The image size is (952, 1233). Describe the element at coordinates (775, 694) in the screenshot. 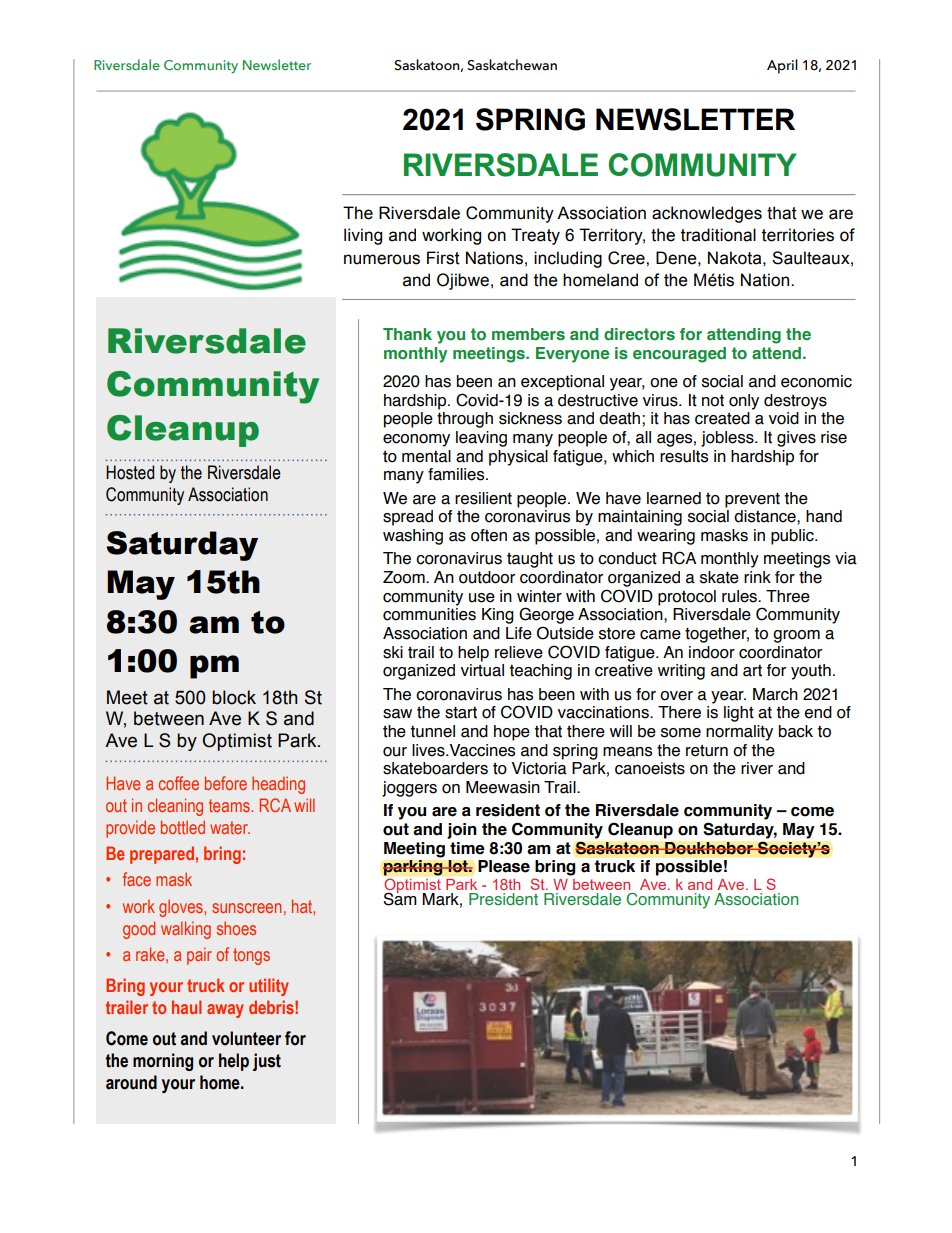

I see `March` at that location.
